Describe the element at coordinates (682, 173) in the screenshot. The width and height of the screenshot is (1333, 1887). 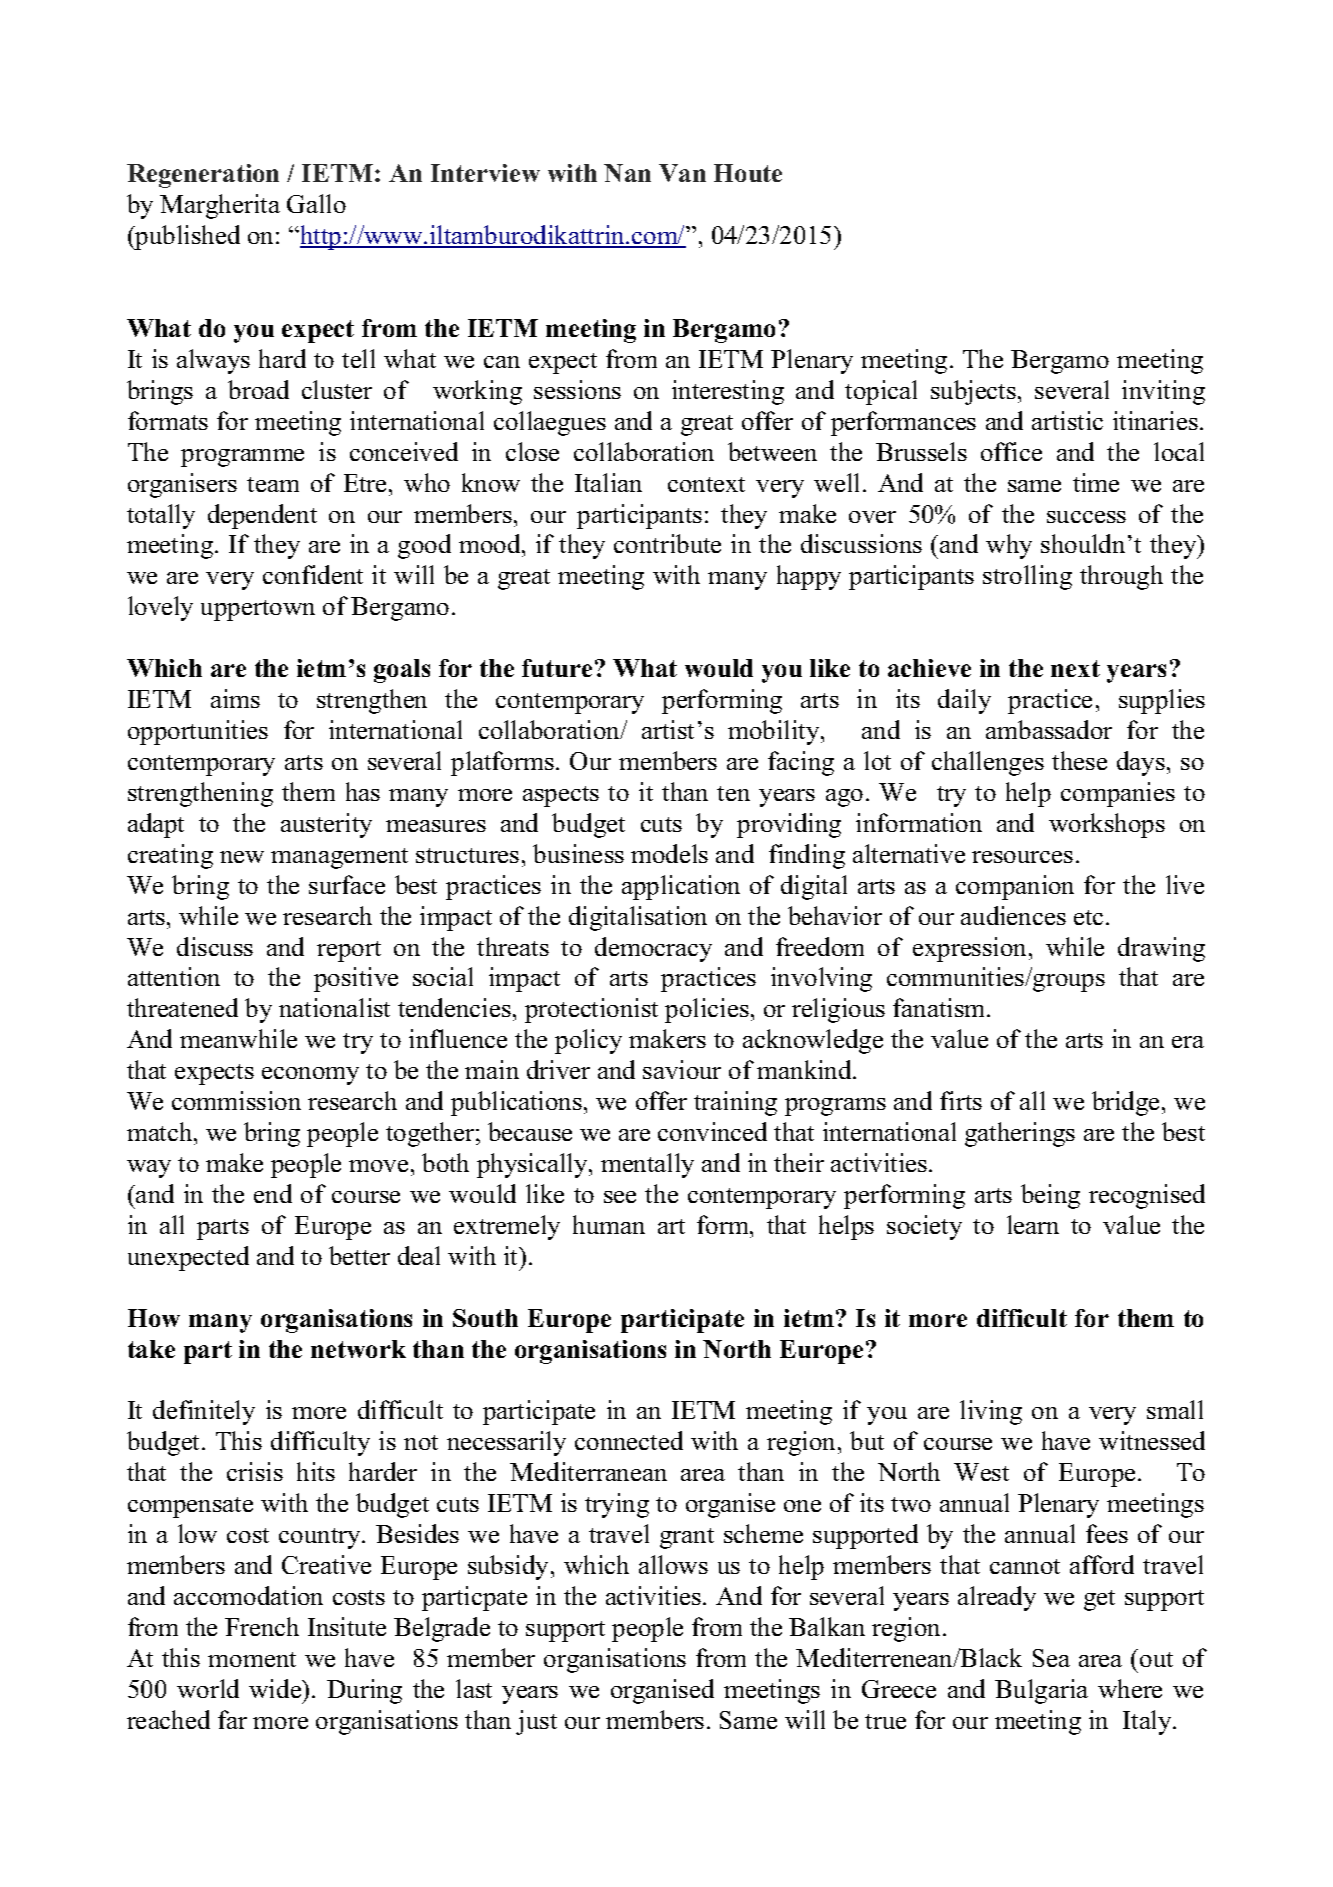
I see `Van` at that location.
